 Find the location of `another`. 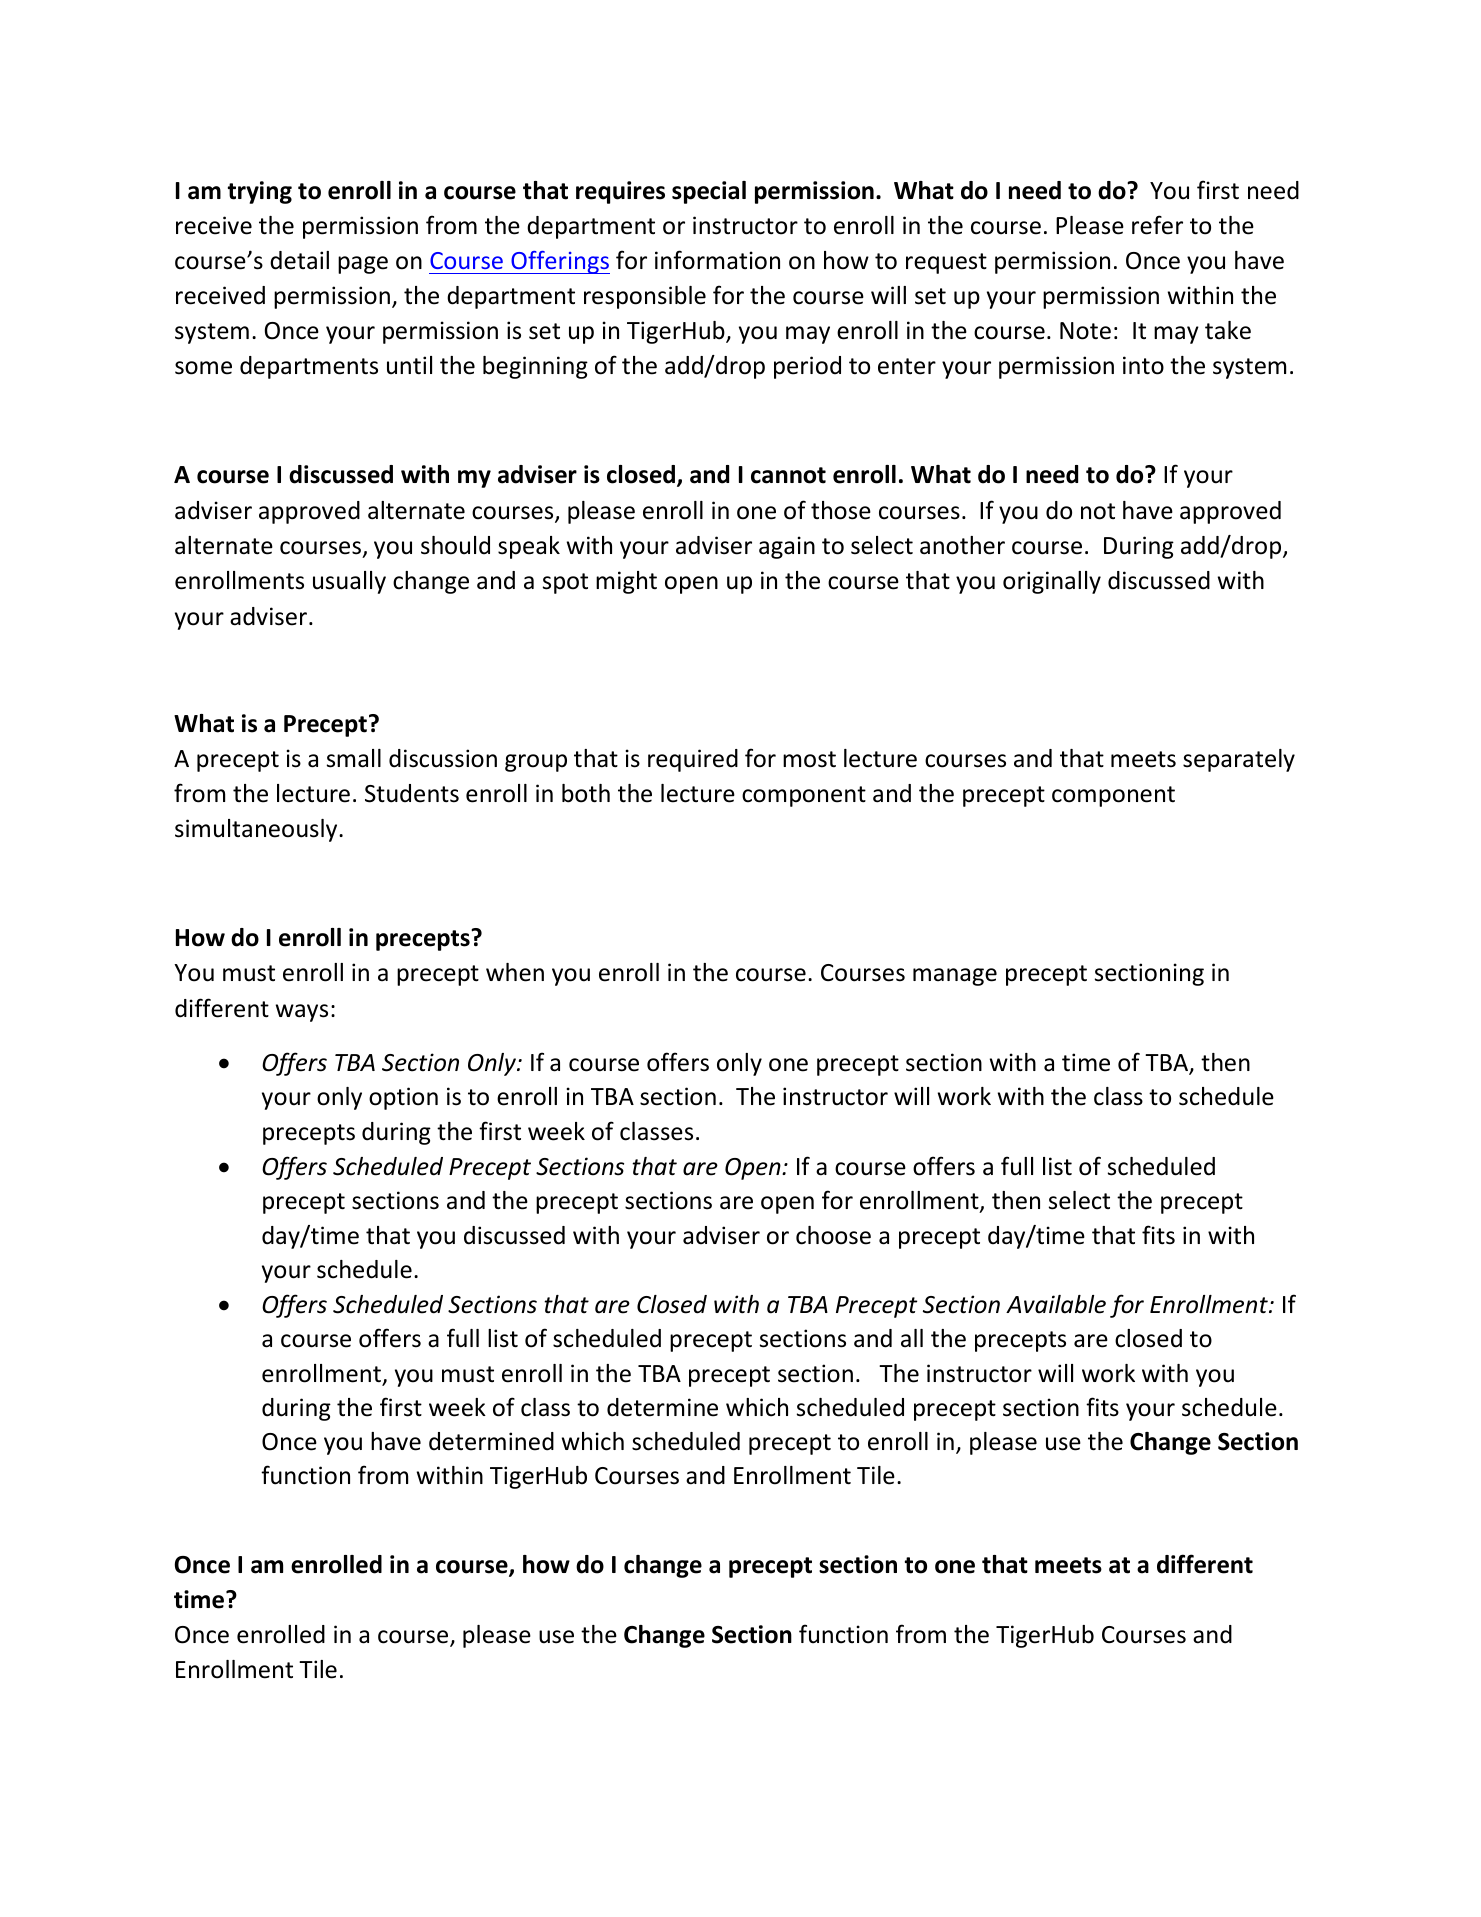

another is located at coordinates (962, 545).
